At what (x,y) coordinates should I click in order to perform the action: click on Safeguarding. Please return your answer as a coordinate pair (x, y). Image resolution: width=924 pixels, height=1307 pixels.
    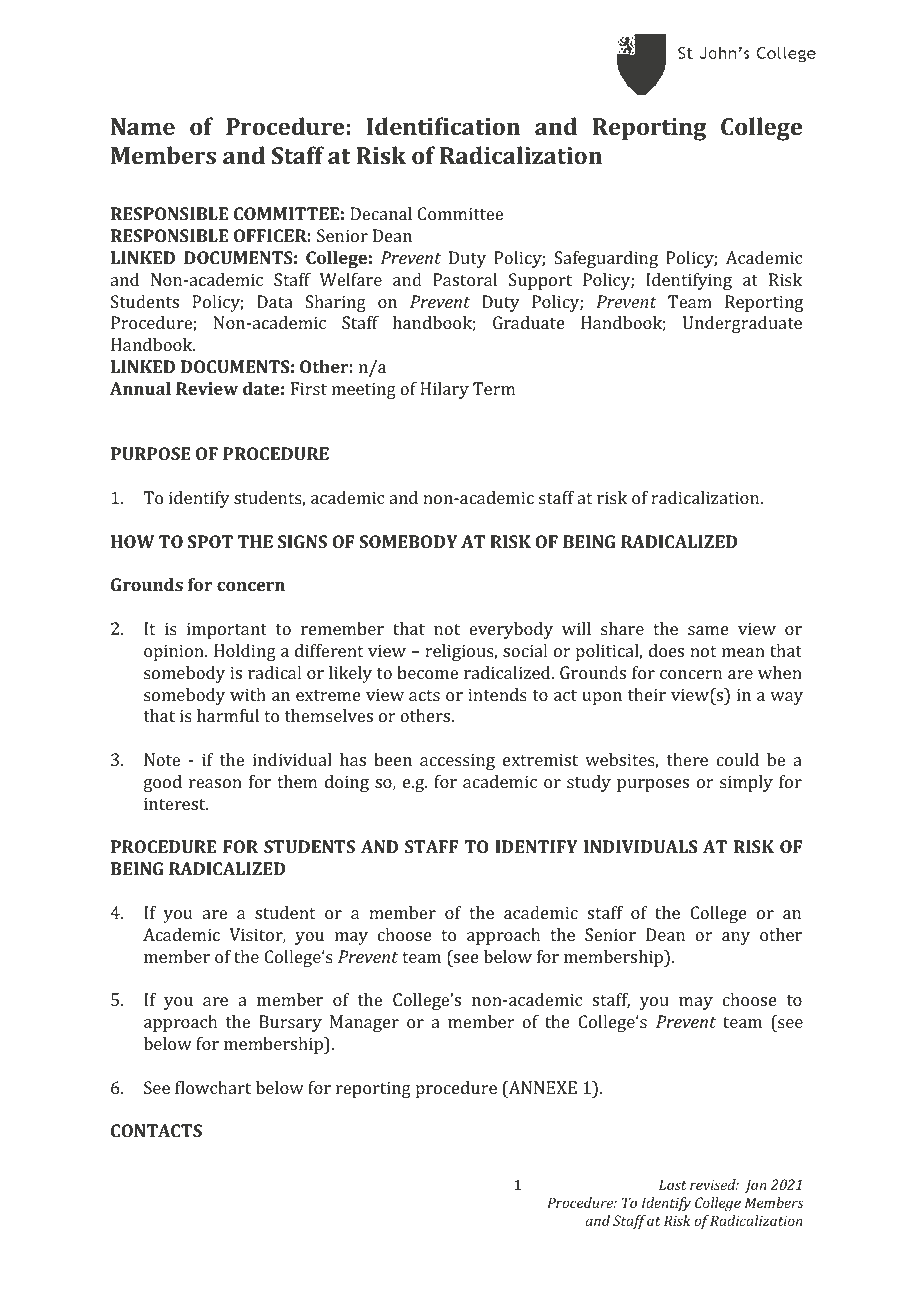
    Looking at the image, I should click on (606, 259).
